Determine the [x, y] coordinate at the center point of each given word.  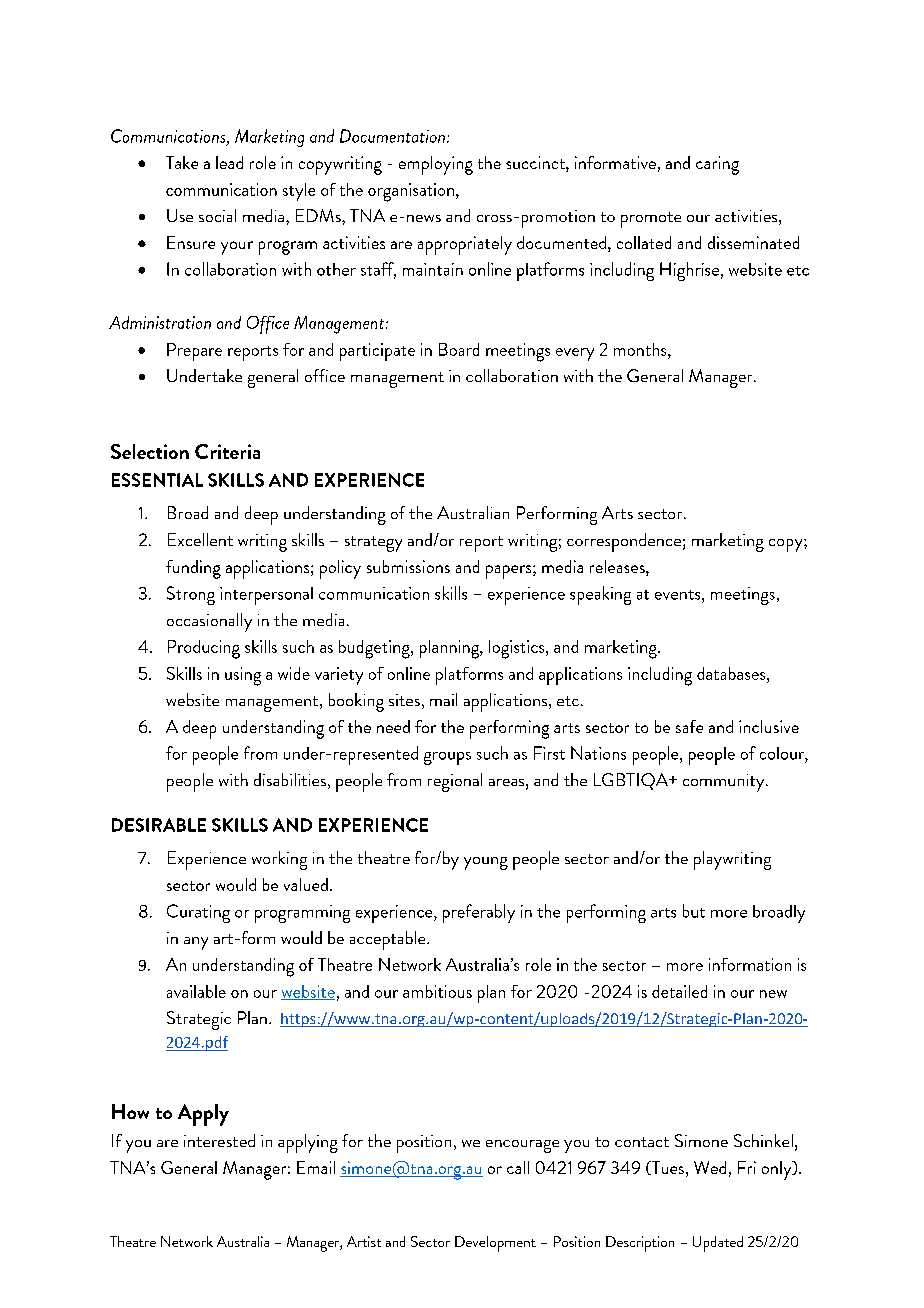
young [486, 863]
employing [436, 165]
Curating [198, 913]
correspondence [624, 542]
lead [229, 162]
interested [219, 1140]
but [694, 911]
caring [717, 165]
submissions [408, 566]
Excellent [200, 539]
